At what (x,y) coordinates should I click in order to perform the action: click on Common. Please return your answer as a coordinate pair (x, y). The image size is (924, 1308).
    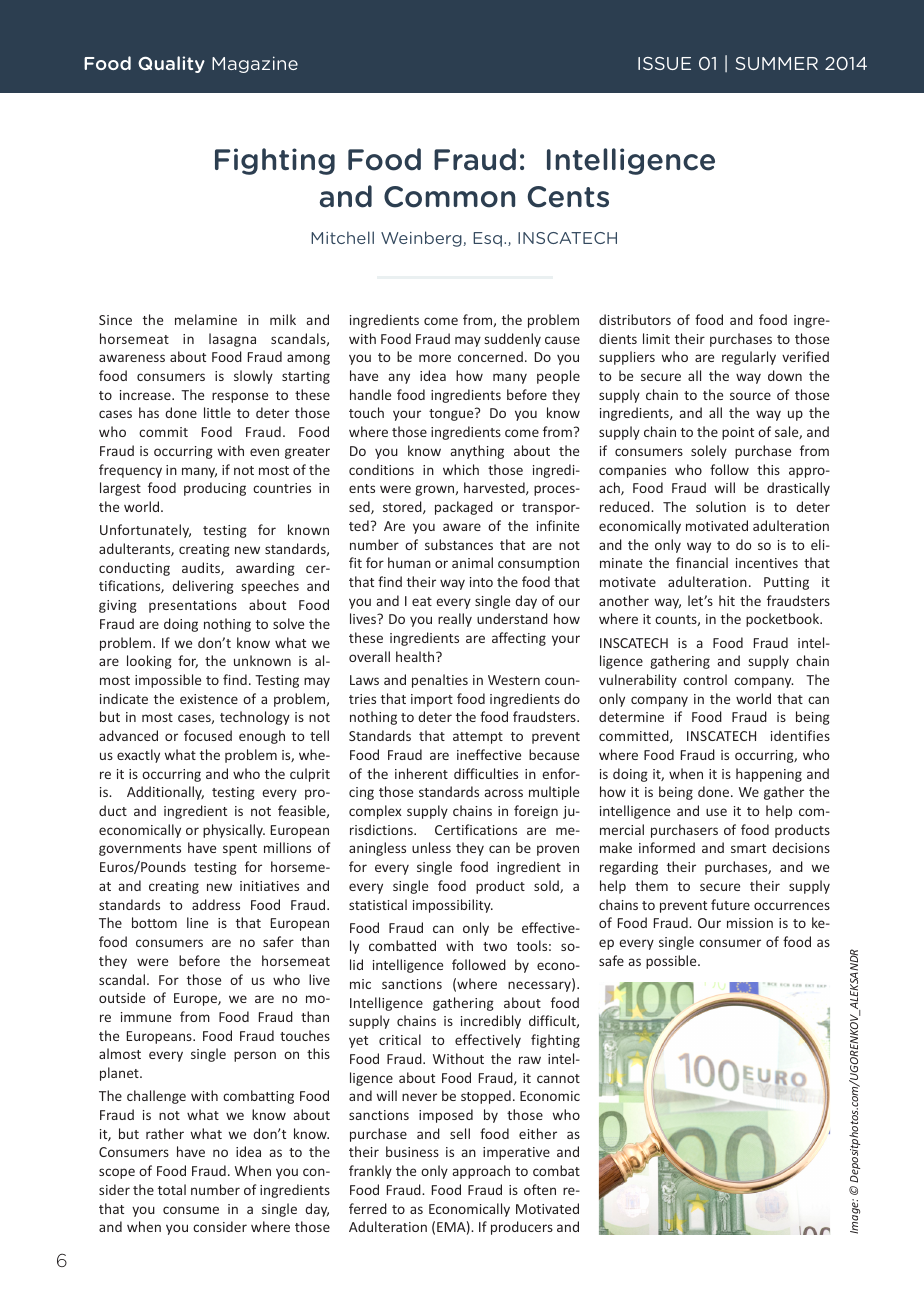
    Looking at the image, I should click on (449, 197).
